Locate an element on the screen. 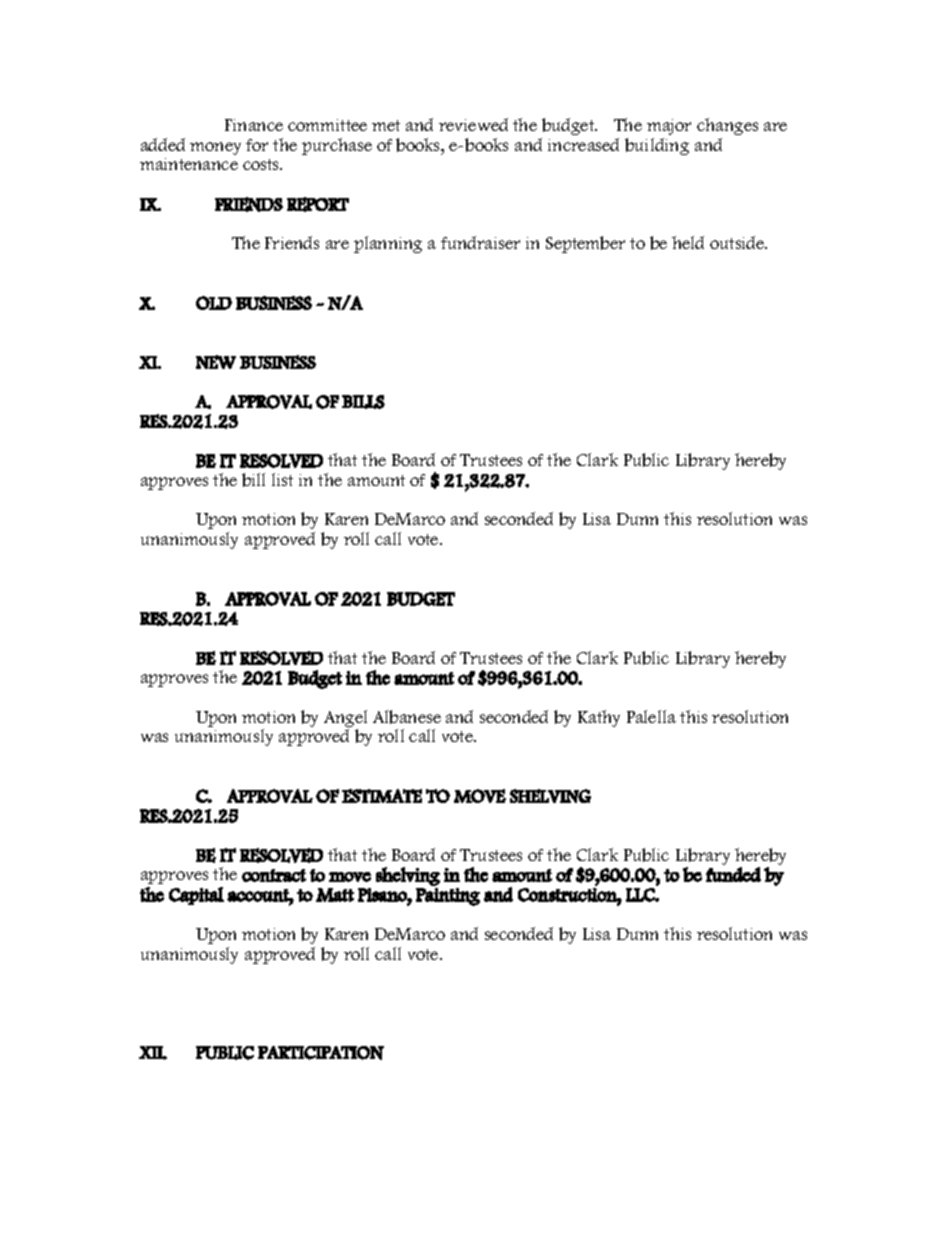 Image resolution: width=952 pixels, height=1233 pixels. Angel is located at coordinates (345, 720).
